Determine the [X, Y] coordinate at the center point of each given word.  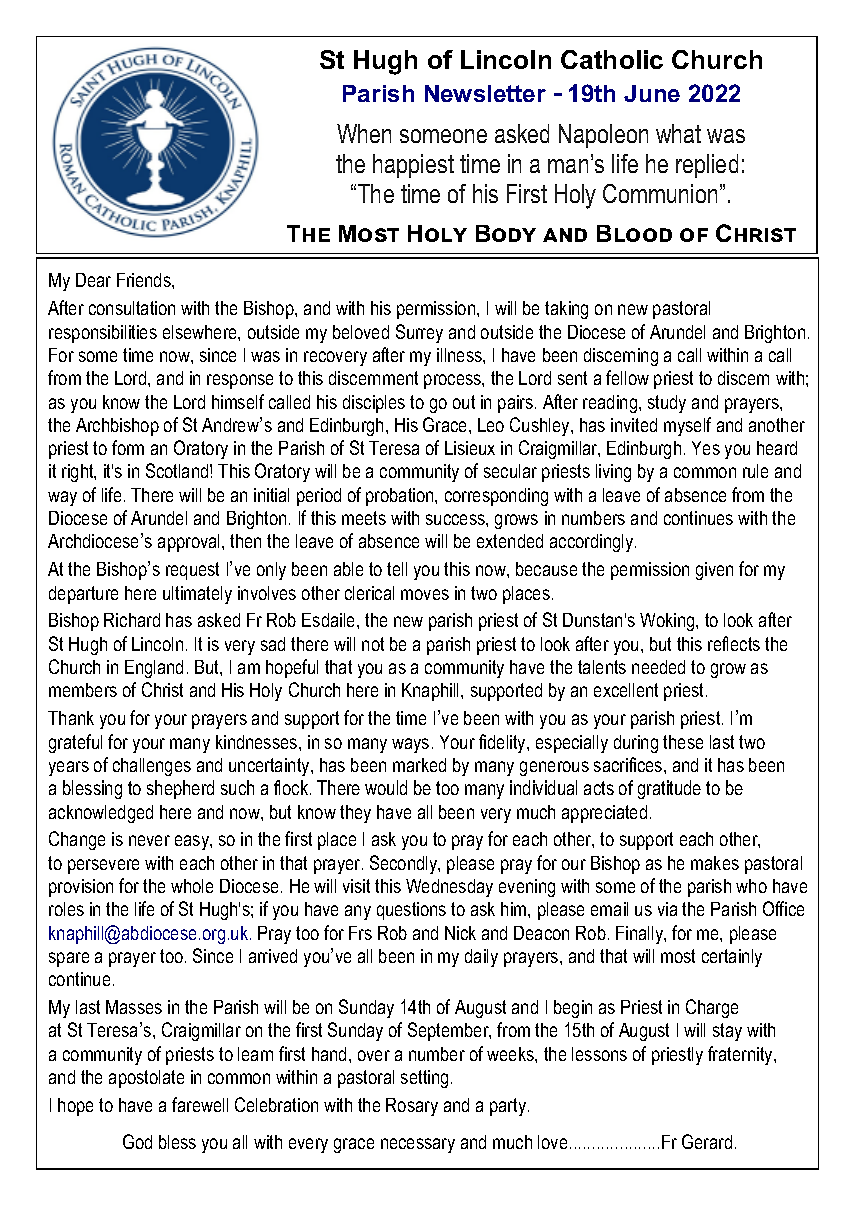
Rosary [412, 1107]
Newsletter [485, 93]
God [137, 1141]
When [364, 133]
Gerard [707, 1141]
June [652, 93]
